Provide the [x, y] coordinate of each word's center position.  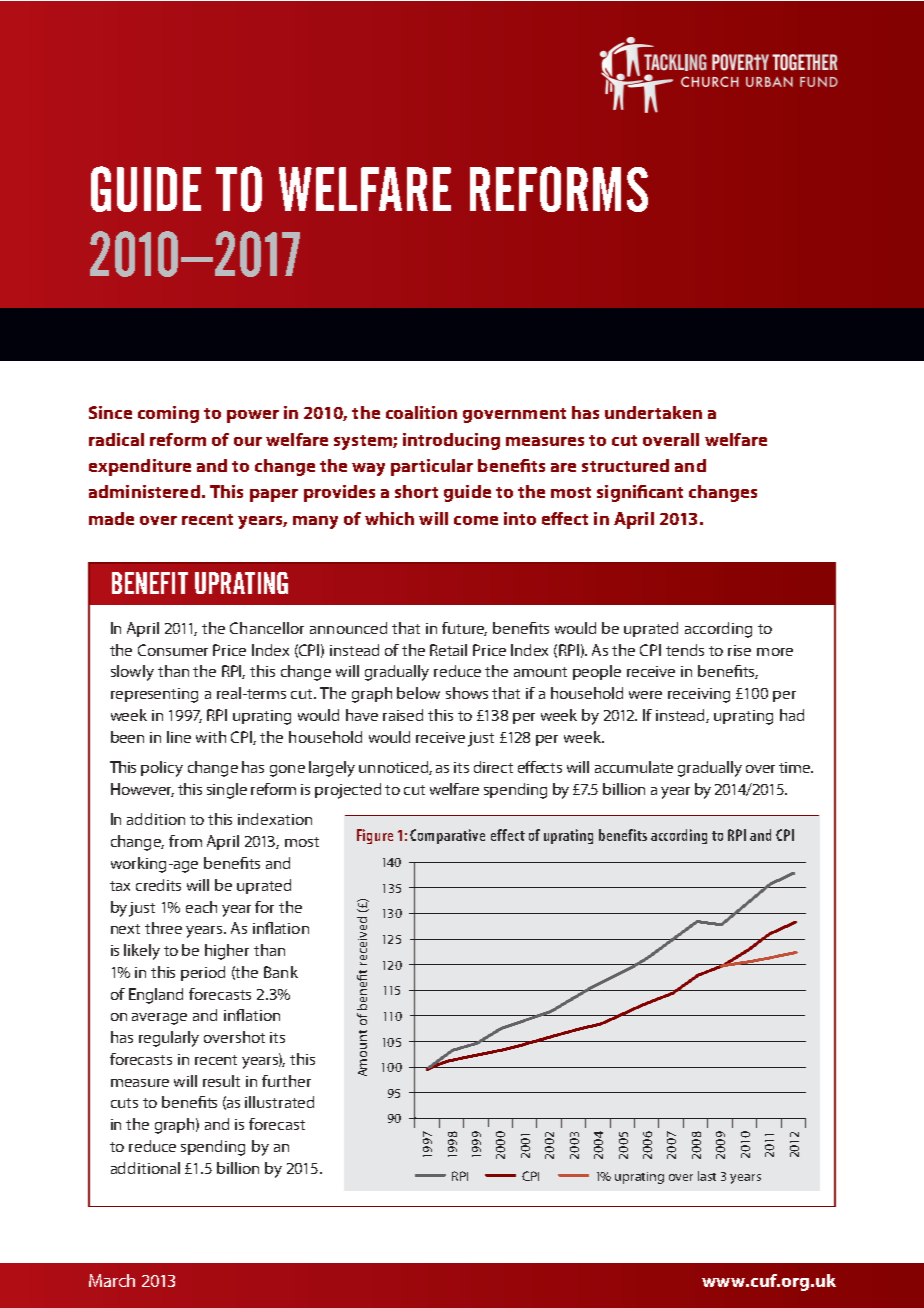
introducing [451, 441]
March [112, 1280]
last [707, 1176]
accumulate [634, 767]
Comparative [447, 836]
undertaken [653, 412]
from [185, 841]
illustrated [279, 1102]
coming [168, 414]
